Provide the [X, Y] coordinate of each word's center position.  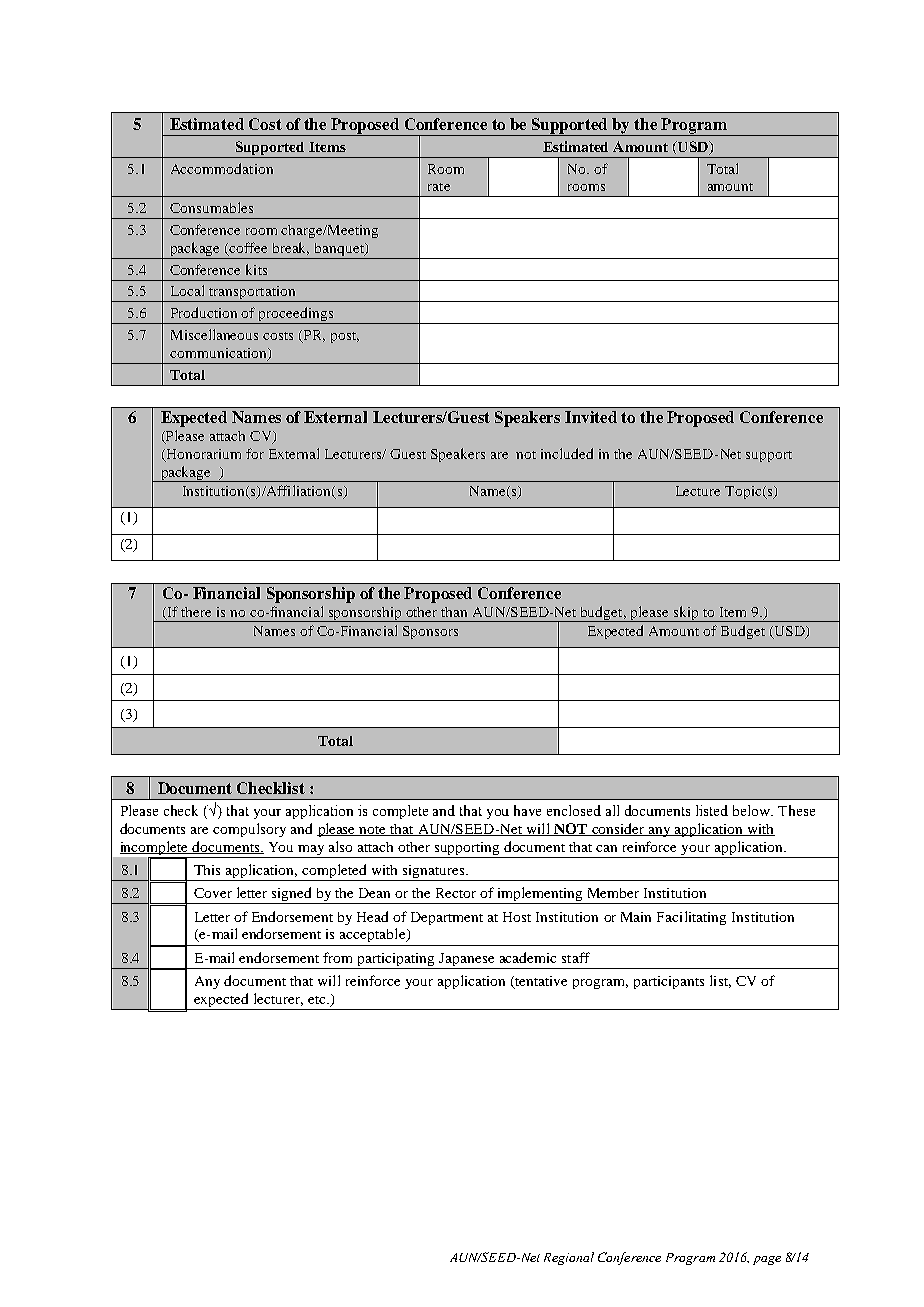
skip [686, 614]
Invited [591, 417]
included [567, 453]
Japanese [466, 959]
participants [669, 982]
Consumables [211, 207]
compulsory [249, 830]
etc [318, 1000]
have [527, 810]
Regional [569, 1258]
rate [439, 187]
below [753, 810]
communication [219, 354]
